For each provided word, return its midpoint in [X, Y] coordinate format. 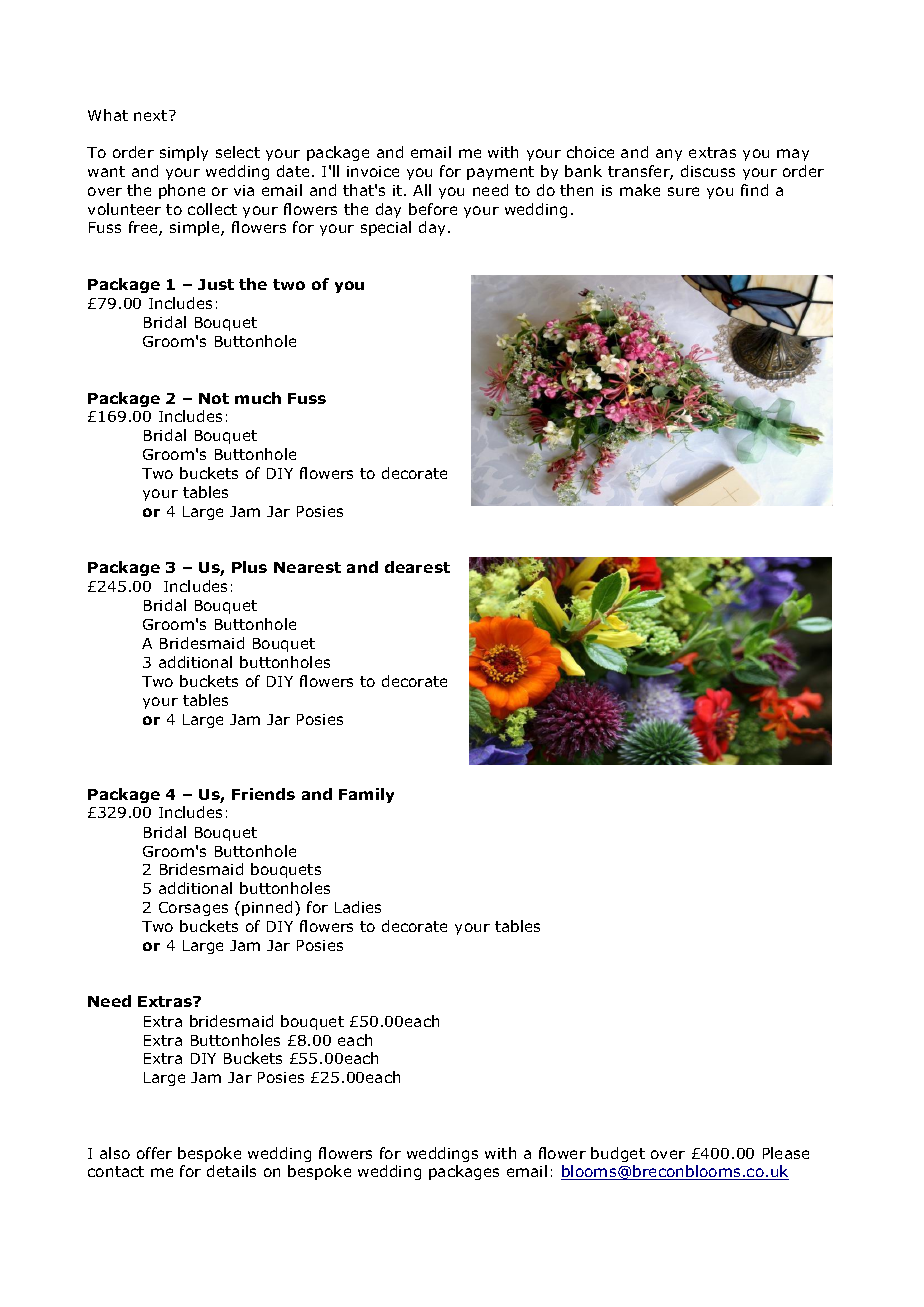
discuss [708, 171]
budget [618, 1154]
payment [500, 173]
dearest [417, 567]
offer [154, 1153]
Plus [249, 567]
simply [184, 153]
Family [366, 795]
